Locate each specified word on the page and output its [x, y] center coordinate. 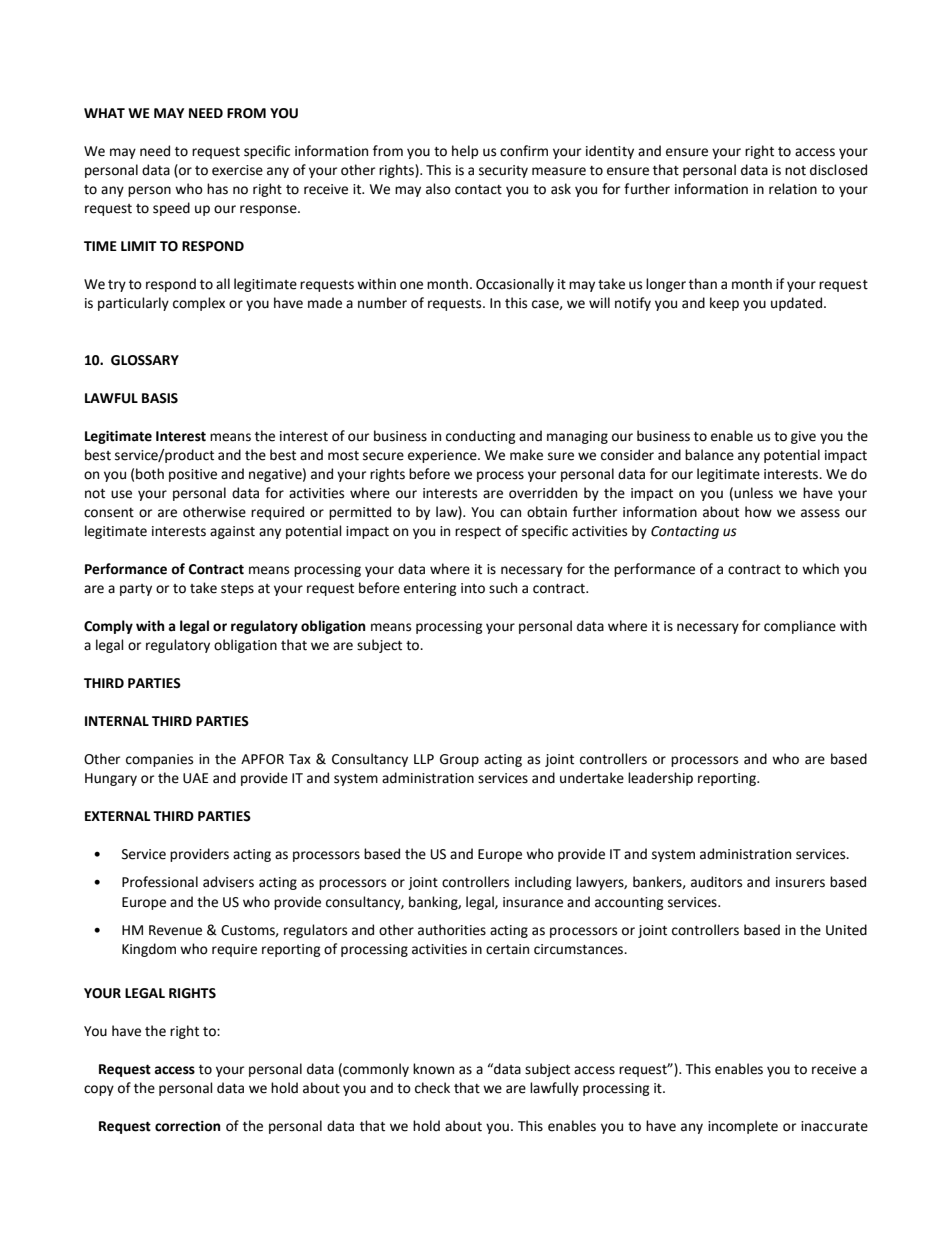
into [473, 588]
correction [188, 1126]
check [432, 1088]
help [465, 152]
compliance [800, 627]
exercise [237, 170]
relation [793, 189]
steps [237, 590]
